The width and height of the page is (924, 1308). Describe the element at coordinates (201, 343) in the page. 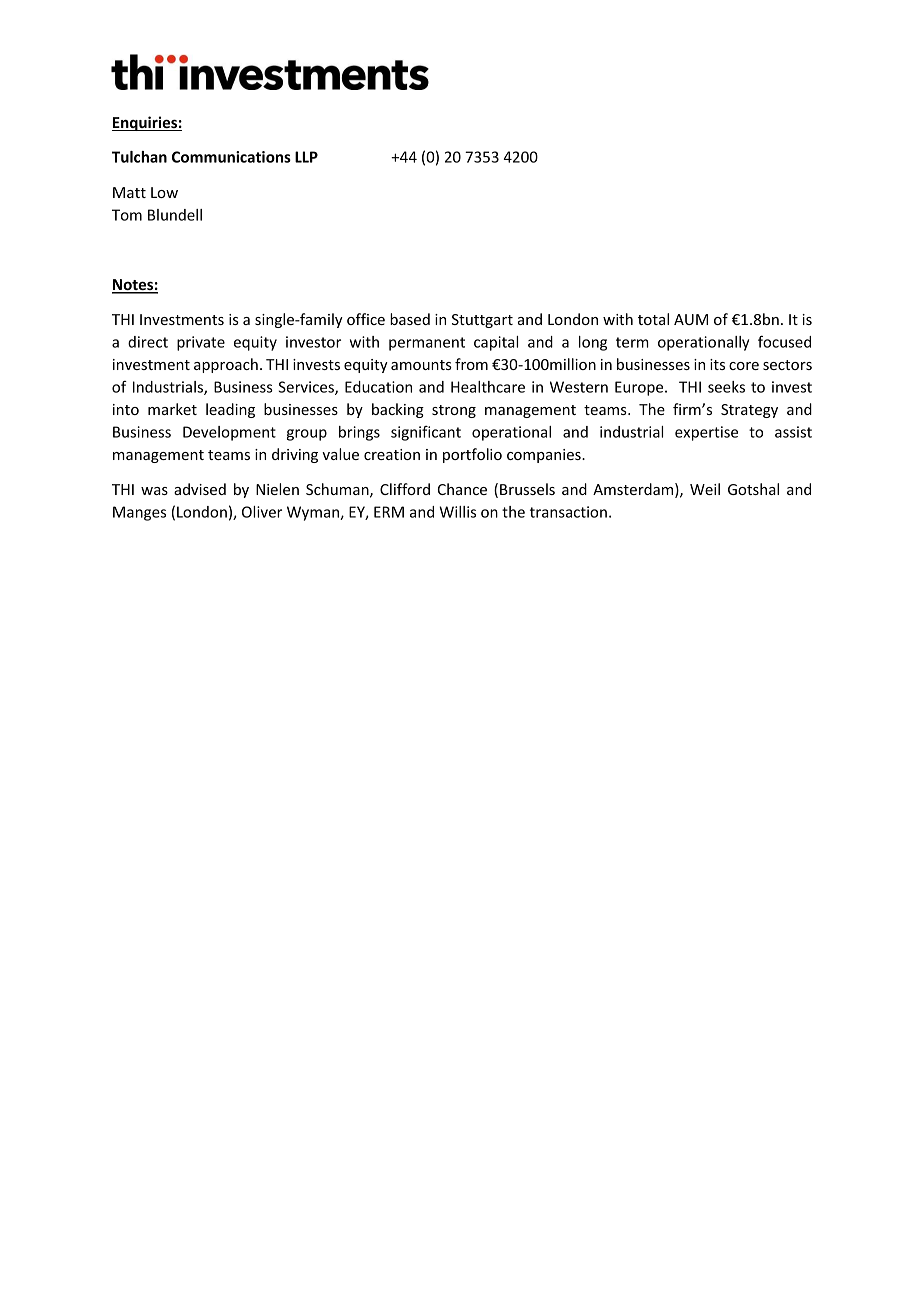

I see `private` at that location.
